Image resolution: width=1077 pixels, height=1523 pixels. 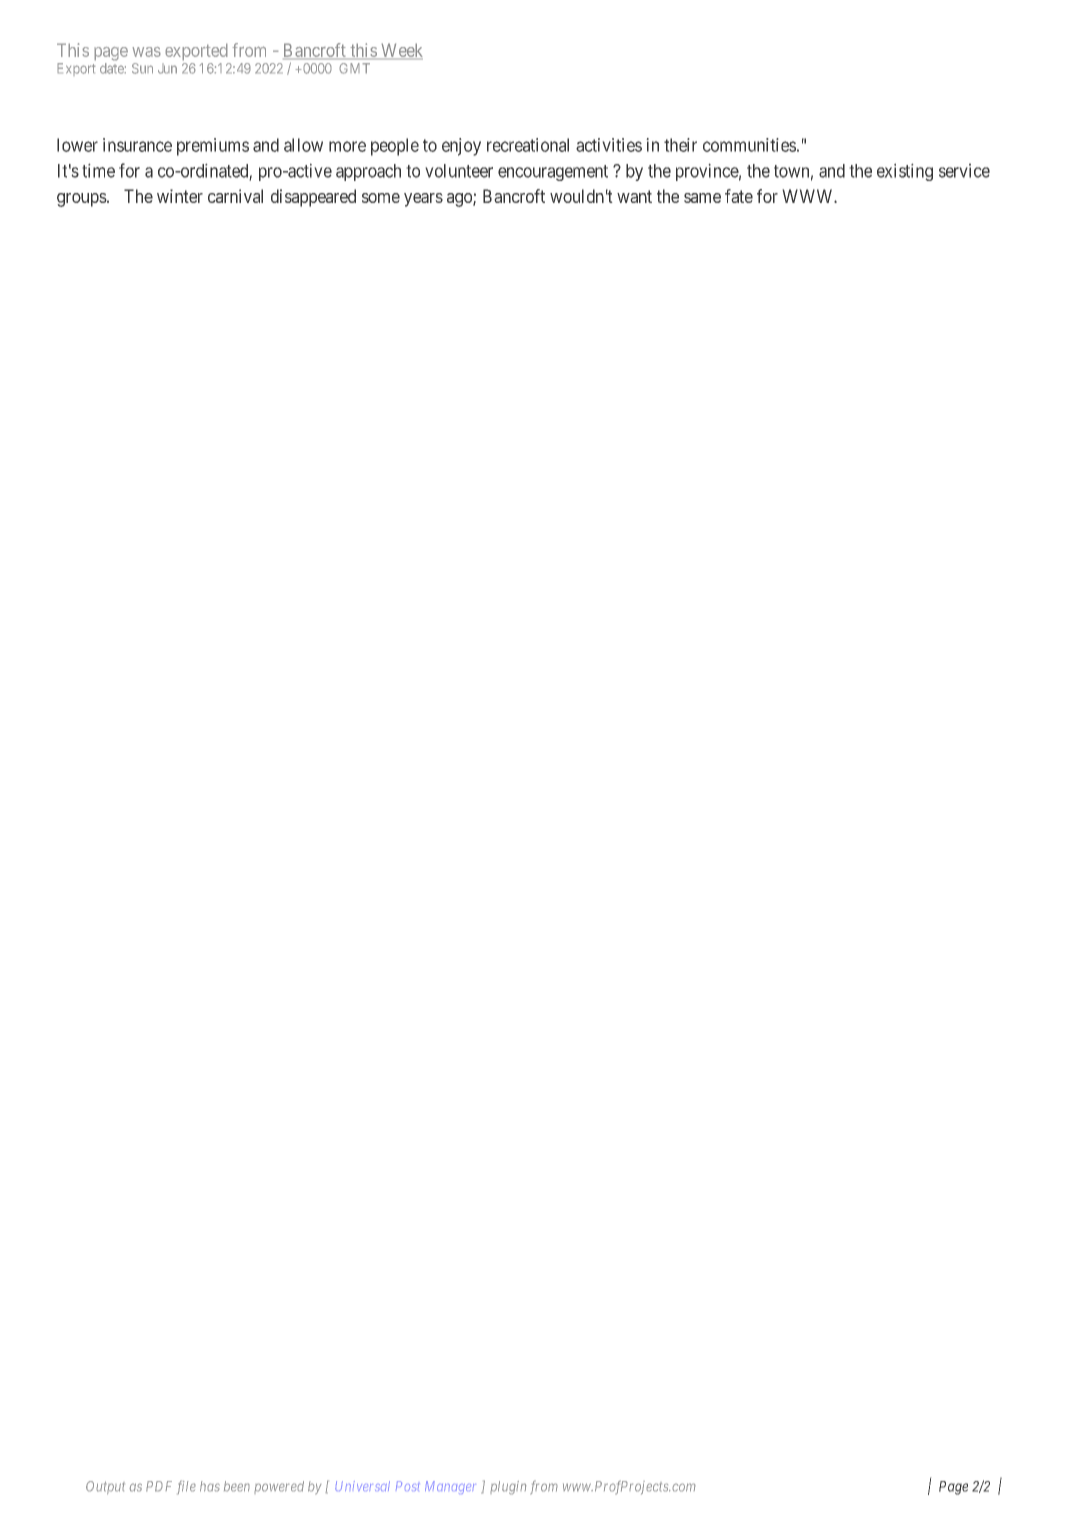 What do you see at coordinates (159, 1486) in the screenshot?
I see `PDF` at bounding box center [159, 1486].
